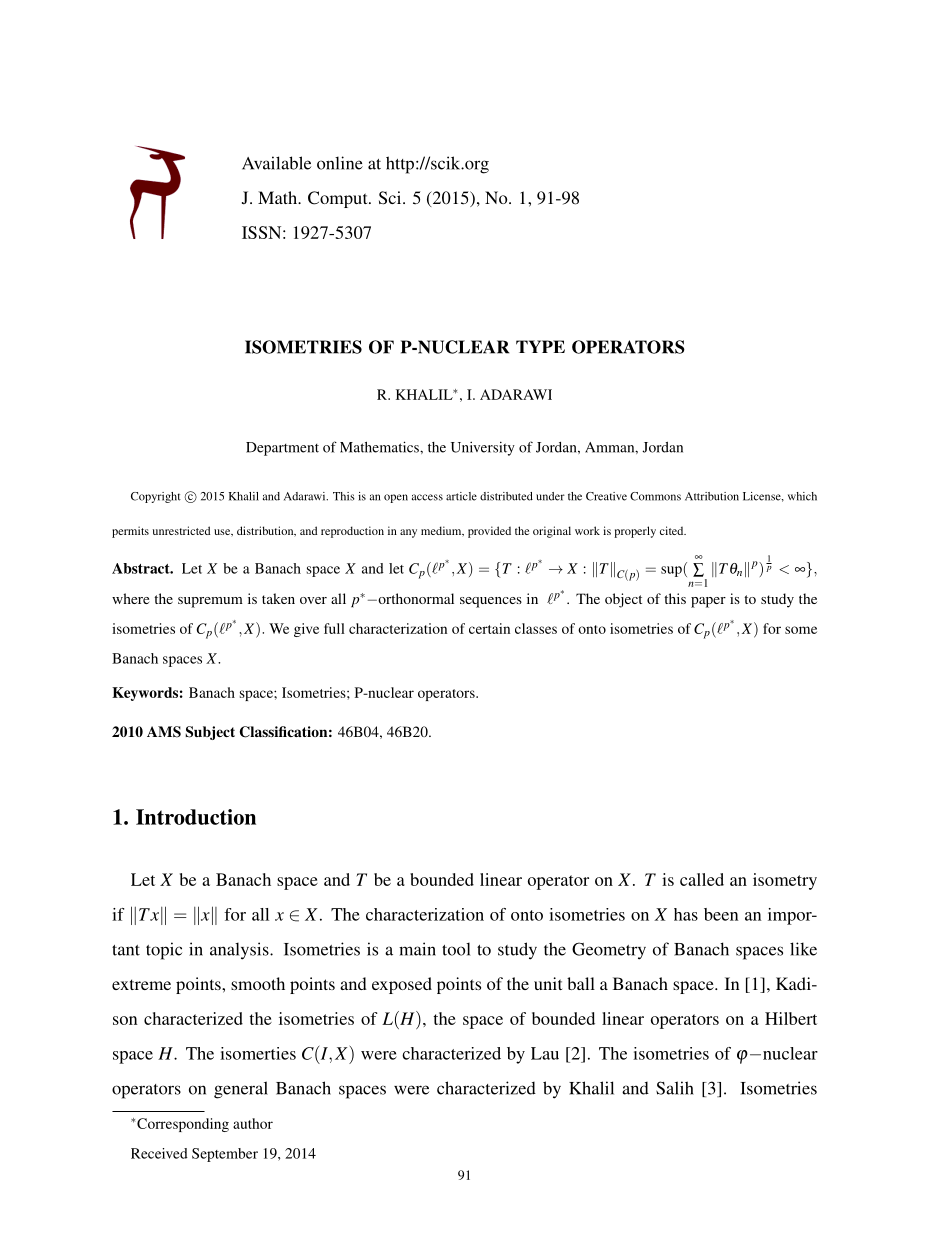 The image size is (952, 1233). I want to click on called, so click(702, 879).
